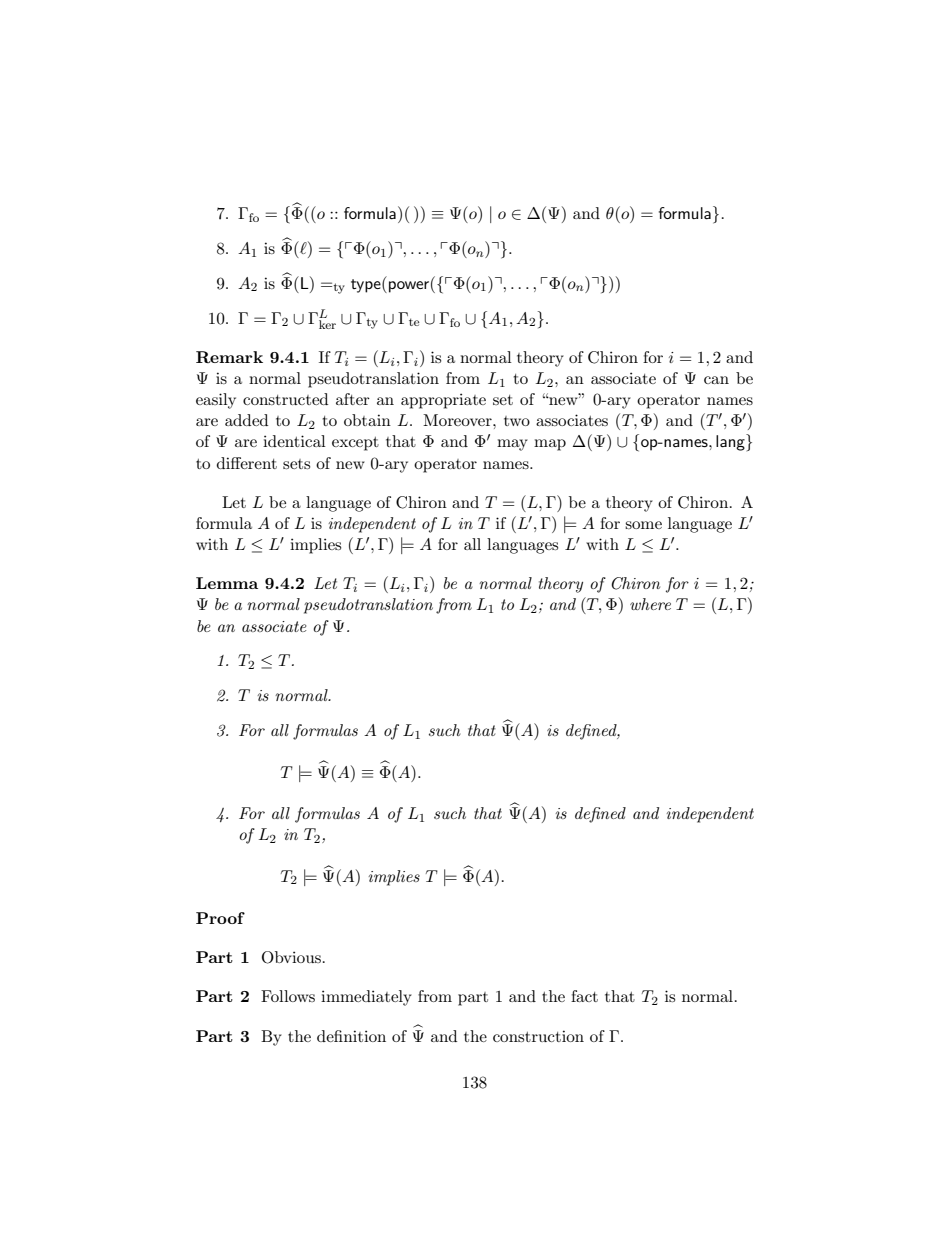  What do you see at coordinates (716, 380) in the screenshot?
I see `can` at bounding box center [716, 380].
